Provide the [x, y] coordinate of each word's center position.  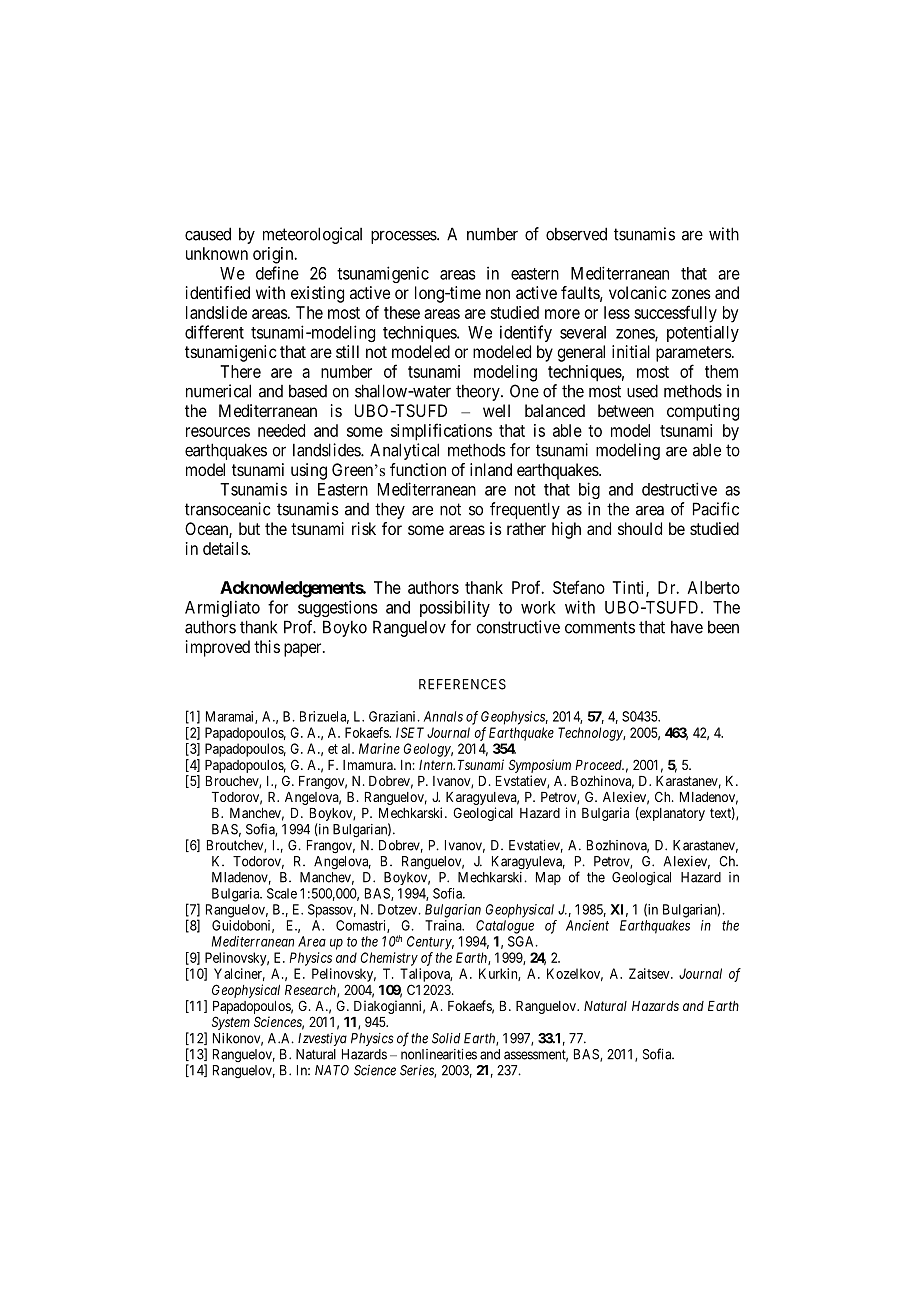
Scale [282, 893]
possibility [455, 608]
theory [479, 392]
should [640, 528]
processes [404, 237]
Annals [443, 716]
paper [304, 650]
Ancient [587, 925]
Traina [444, 925]
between [626, 410]
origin [274, 255]
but [249, 528]
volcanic [638, 292]
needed [281, 430]
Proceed [599, 765]
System [231, 1023]
